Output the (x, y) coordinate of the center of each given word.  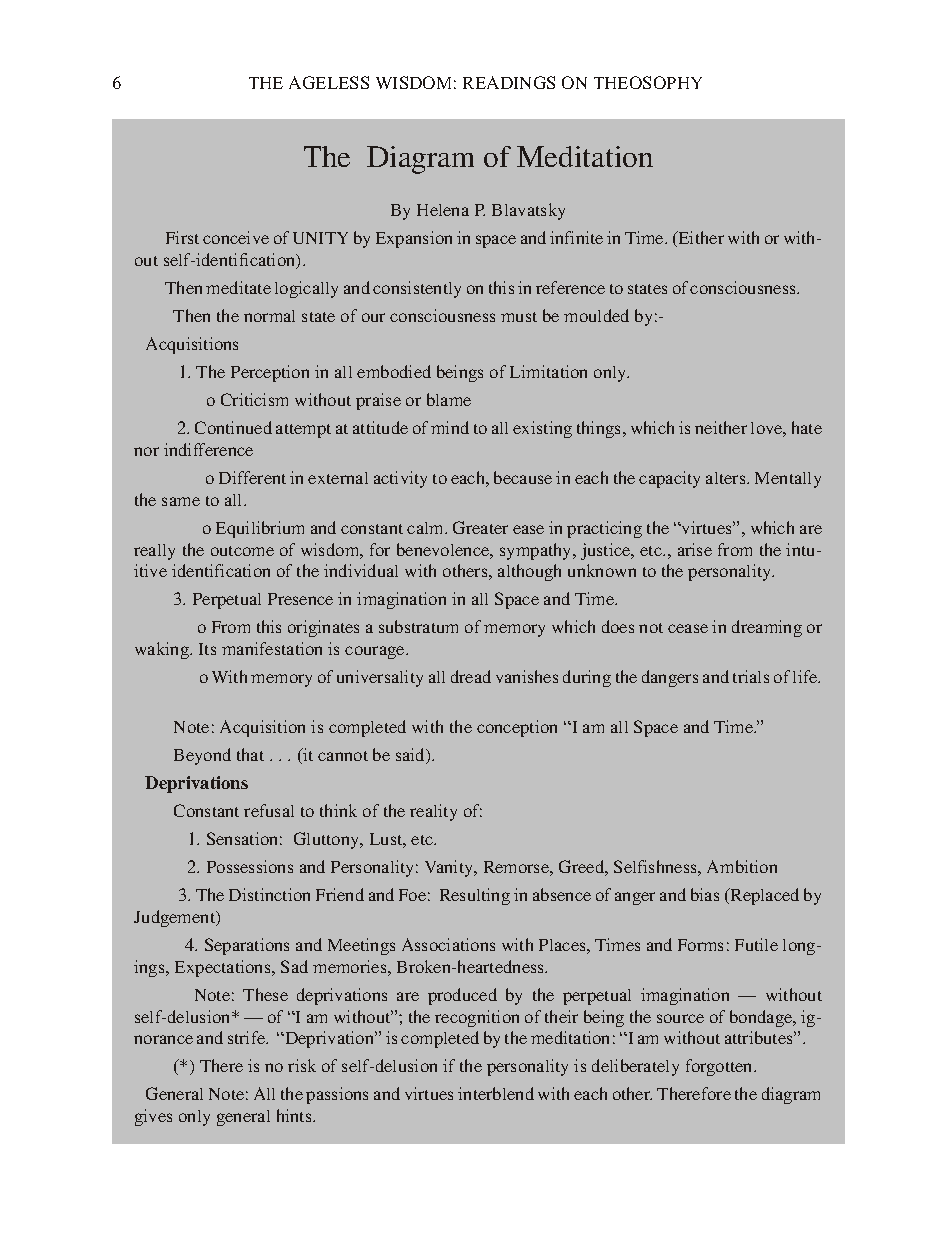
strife (248, 1037)
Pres (284, 599)
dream (755, 626)
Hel (430, 210)
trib (750, 1037)
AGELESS (329, 82)
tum (445, 628)
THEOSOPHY (648, 82)
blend (512, 1093)
